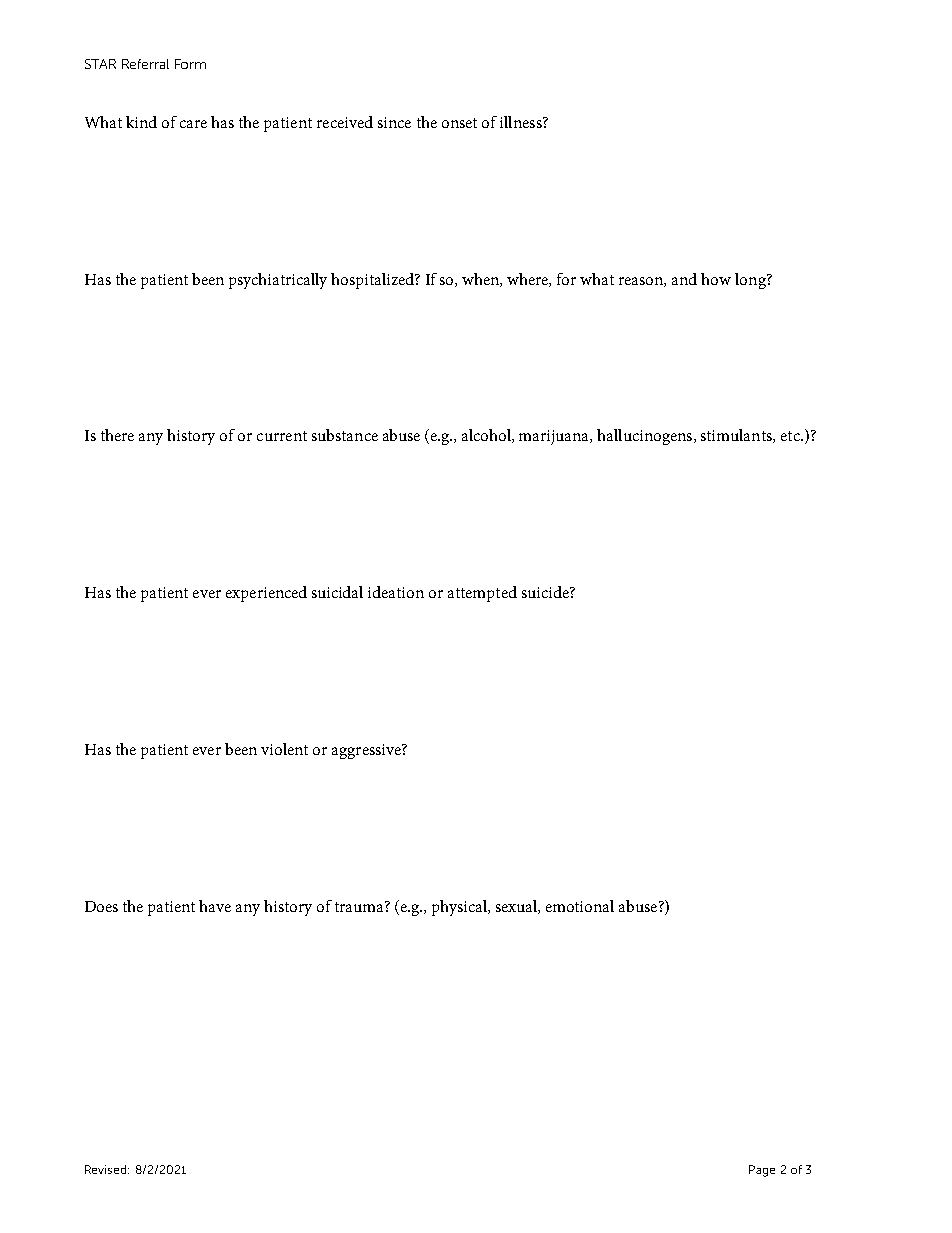 This screenshot has height=1233, width=952. I want to click on onset, so click(459, 123).
